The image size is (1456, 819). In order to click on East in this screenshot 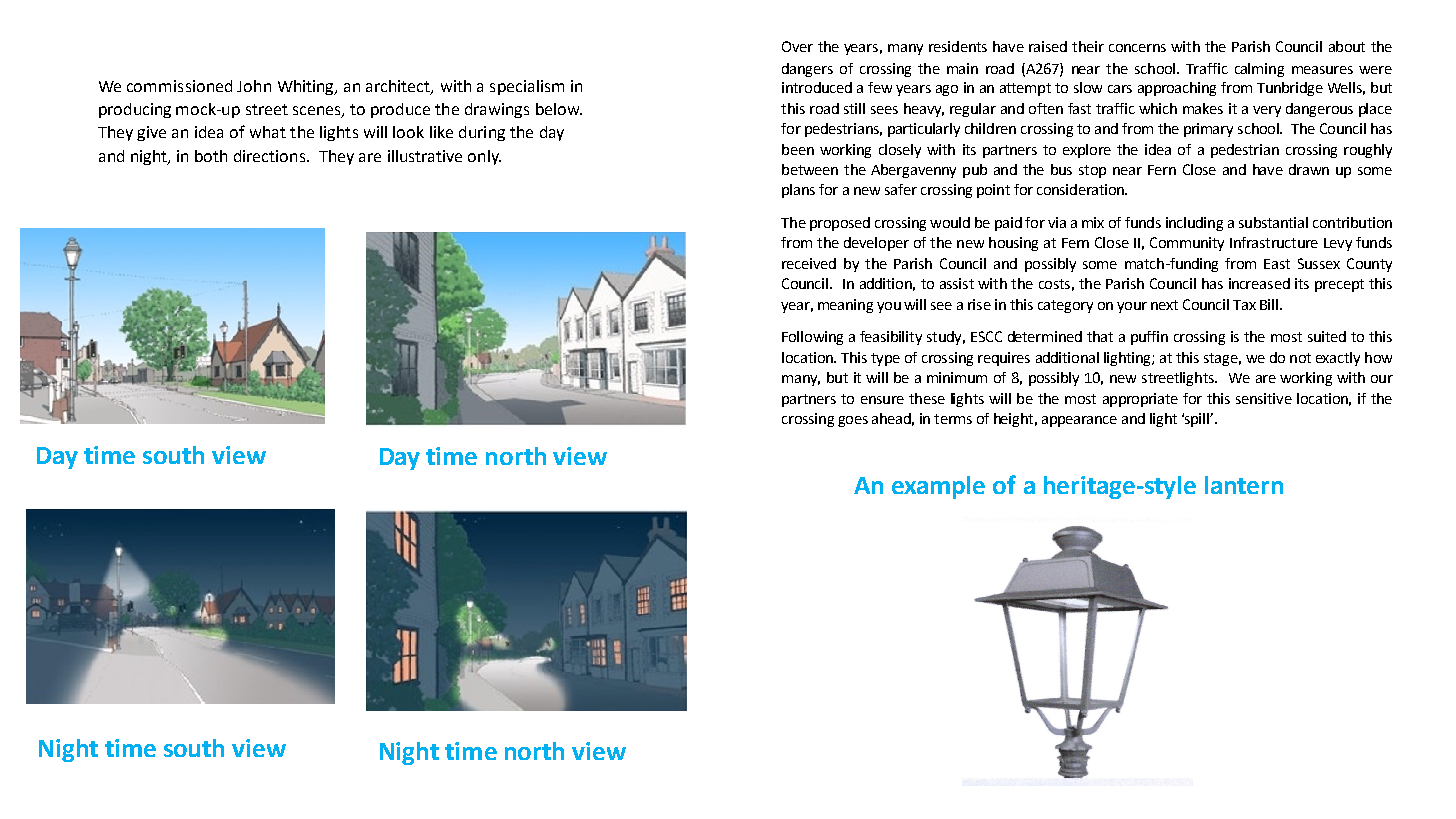, I will do `click(1277, 264)`.
